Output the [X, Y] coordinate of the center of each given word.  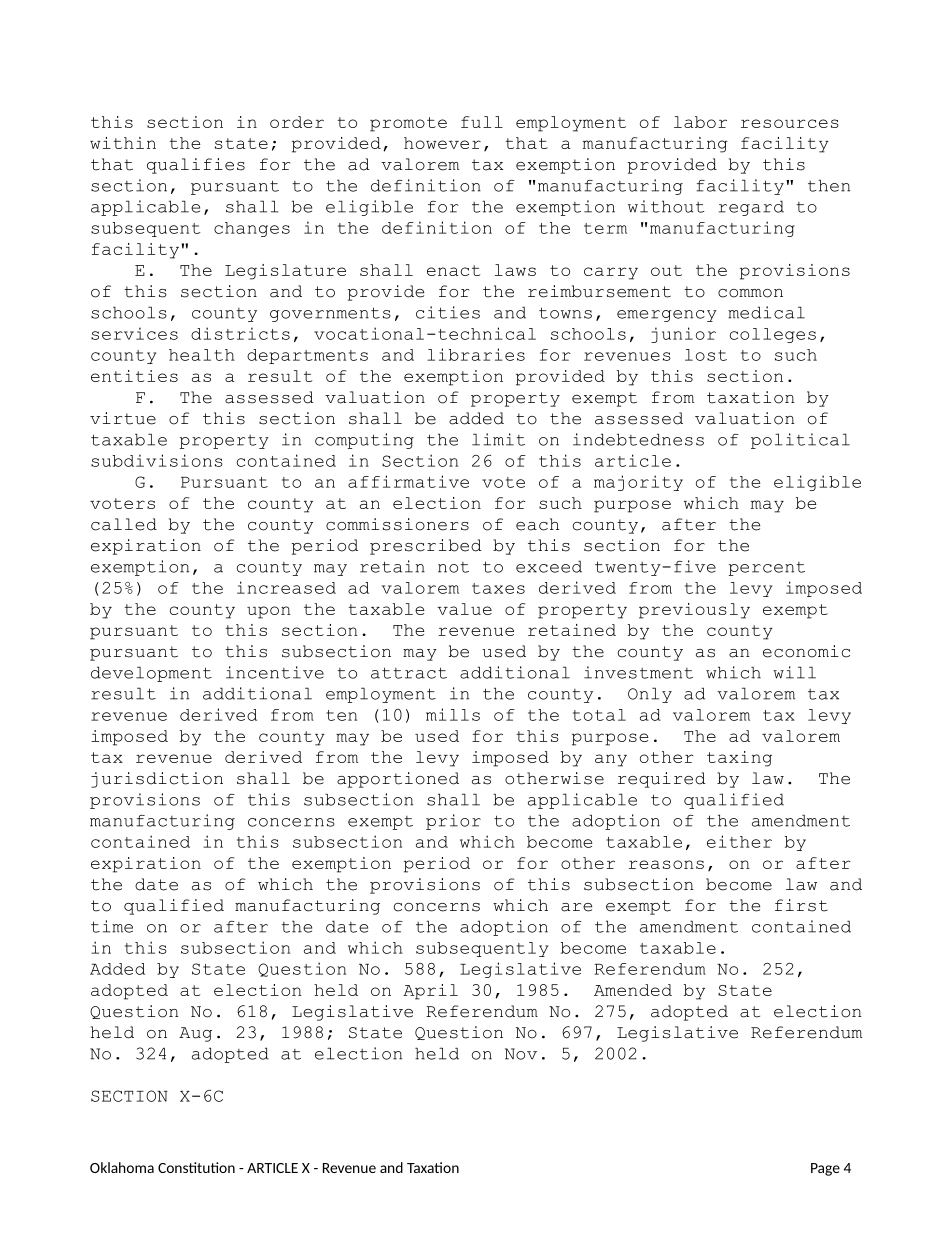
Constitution [196, 1167]
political [800, 441]
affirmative [408, 481]
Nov [521, 1054]
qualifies [196, 166]
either [739, 841]
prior [453, 822]
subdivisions [157, 460]
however [442, 143]
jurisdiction [157, 780]
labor [700, 122]
